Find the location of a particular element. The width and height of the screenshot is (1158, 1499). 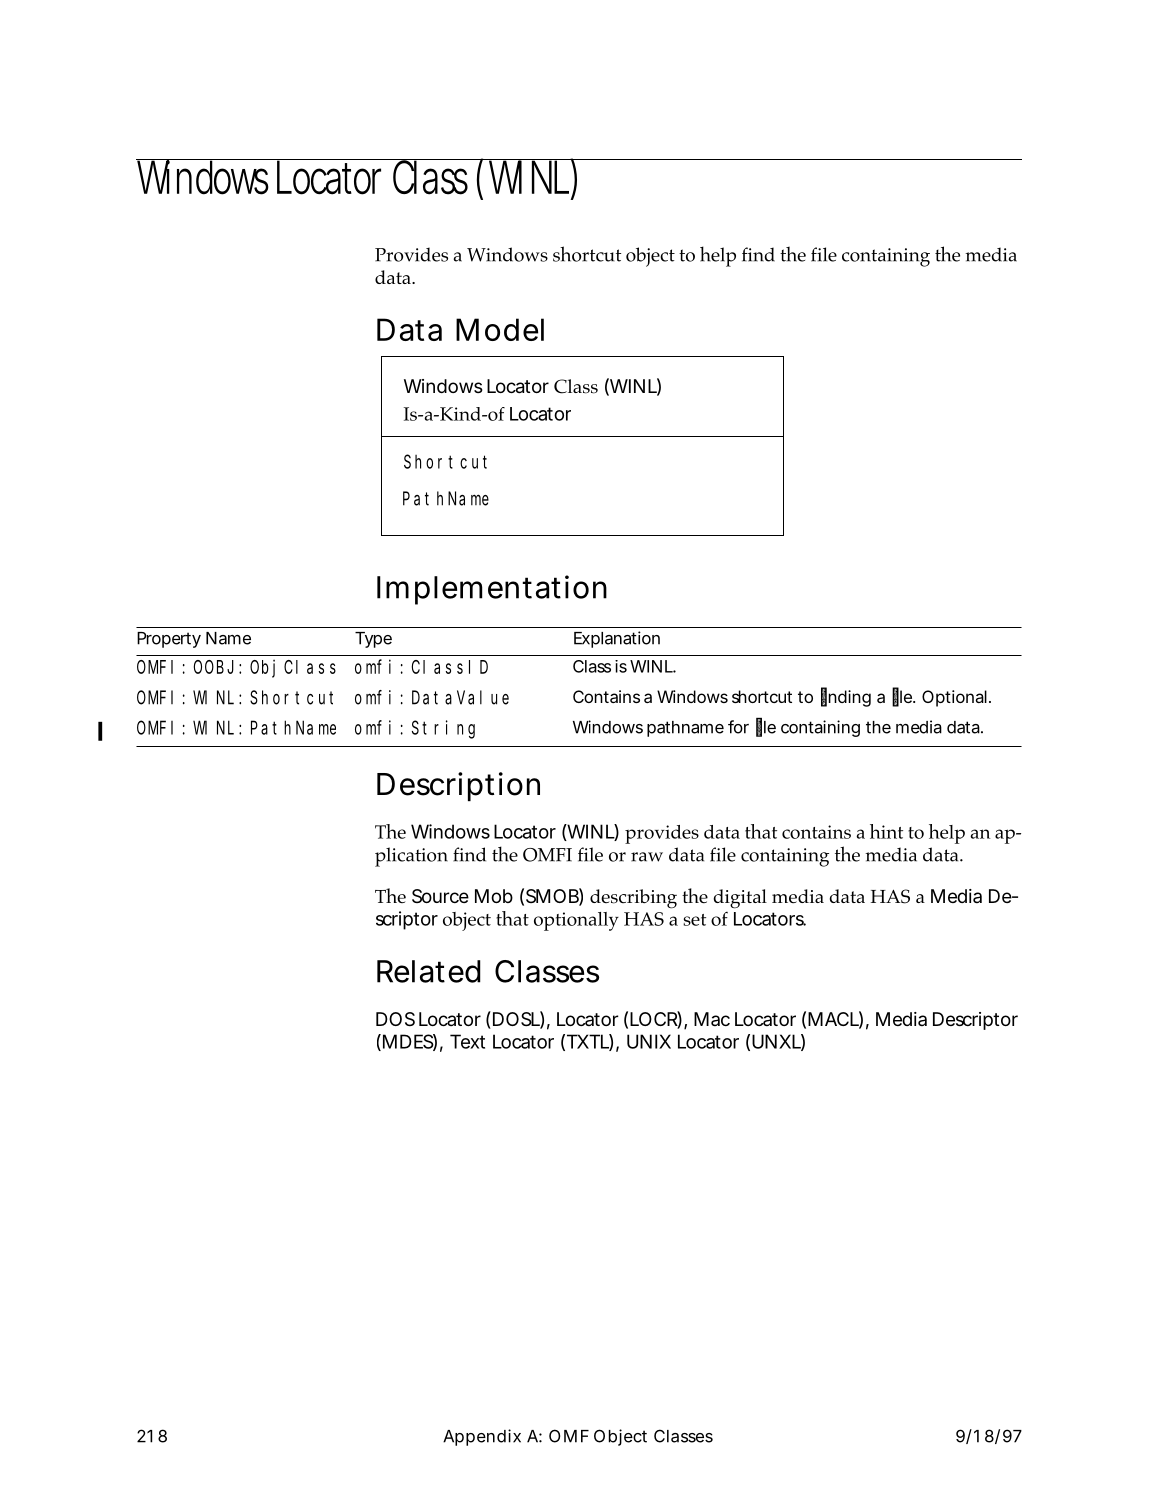

set is located at coordinates (694, 920).
